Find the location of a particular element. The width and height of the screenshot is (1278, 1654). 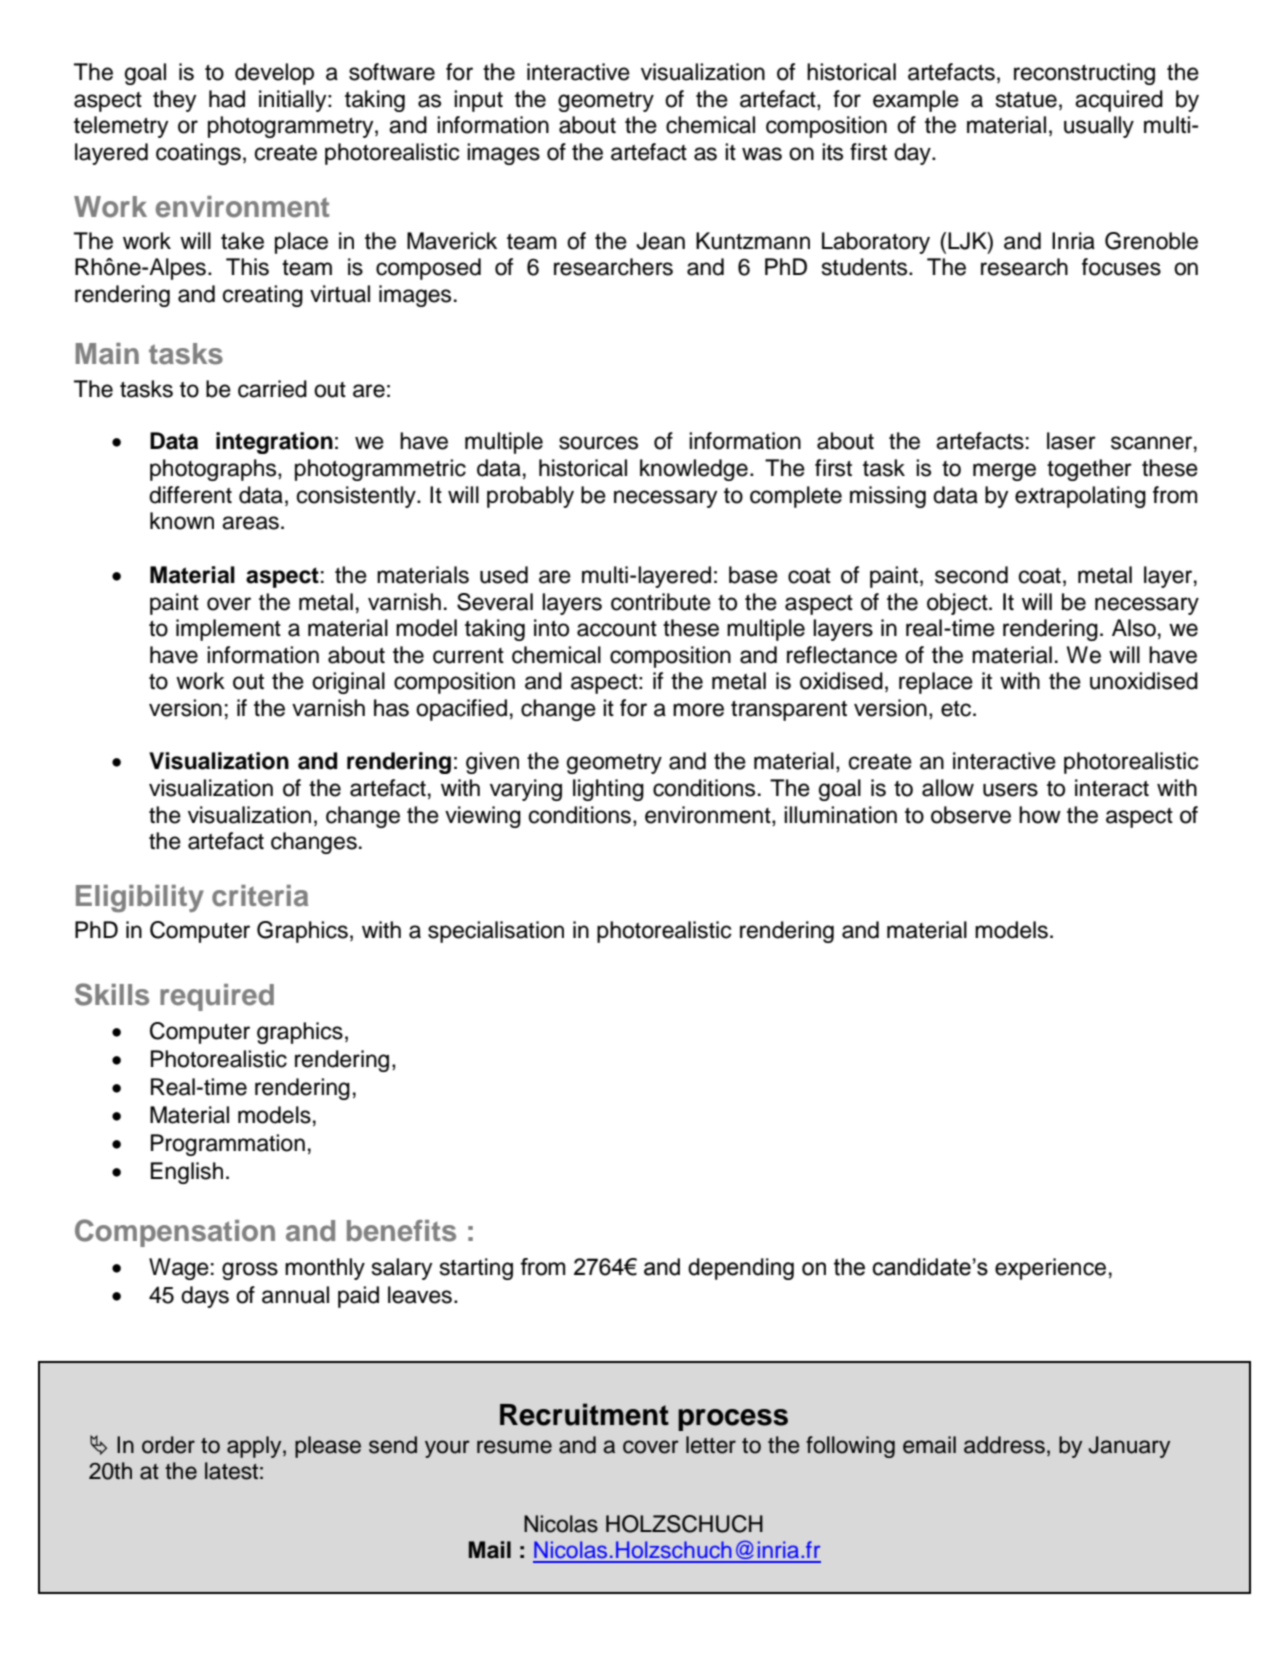

was is located at coordinates (762, 154).
